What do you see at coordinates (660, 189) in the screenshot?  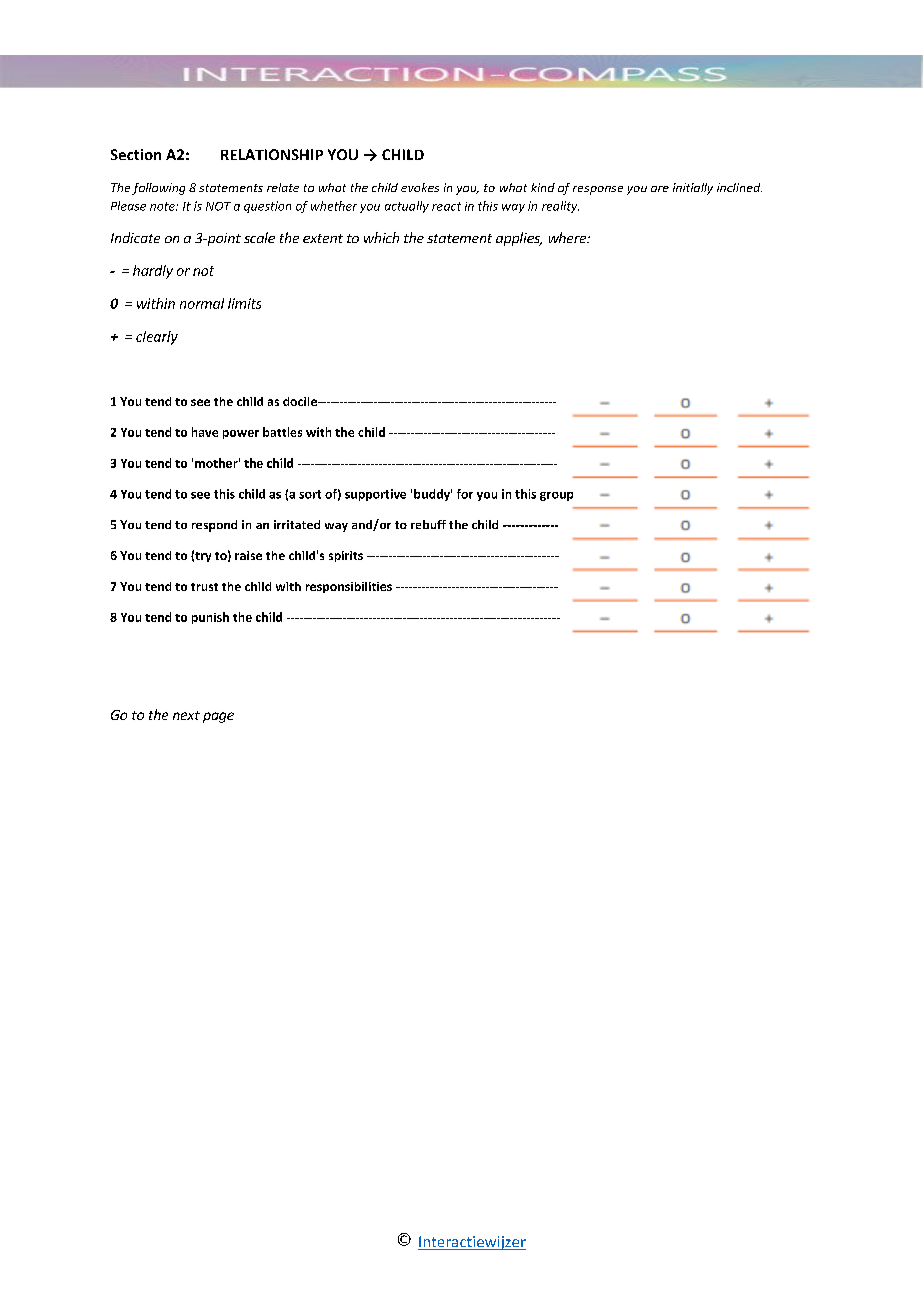 I see `are` at bounding box center [660, 189].
